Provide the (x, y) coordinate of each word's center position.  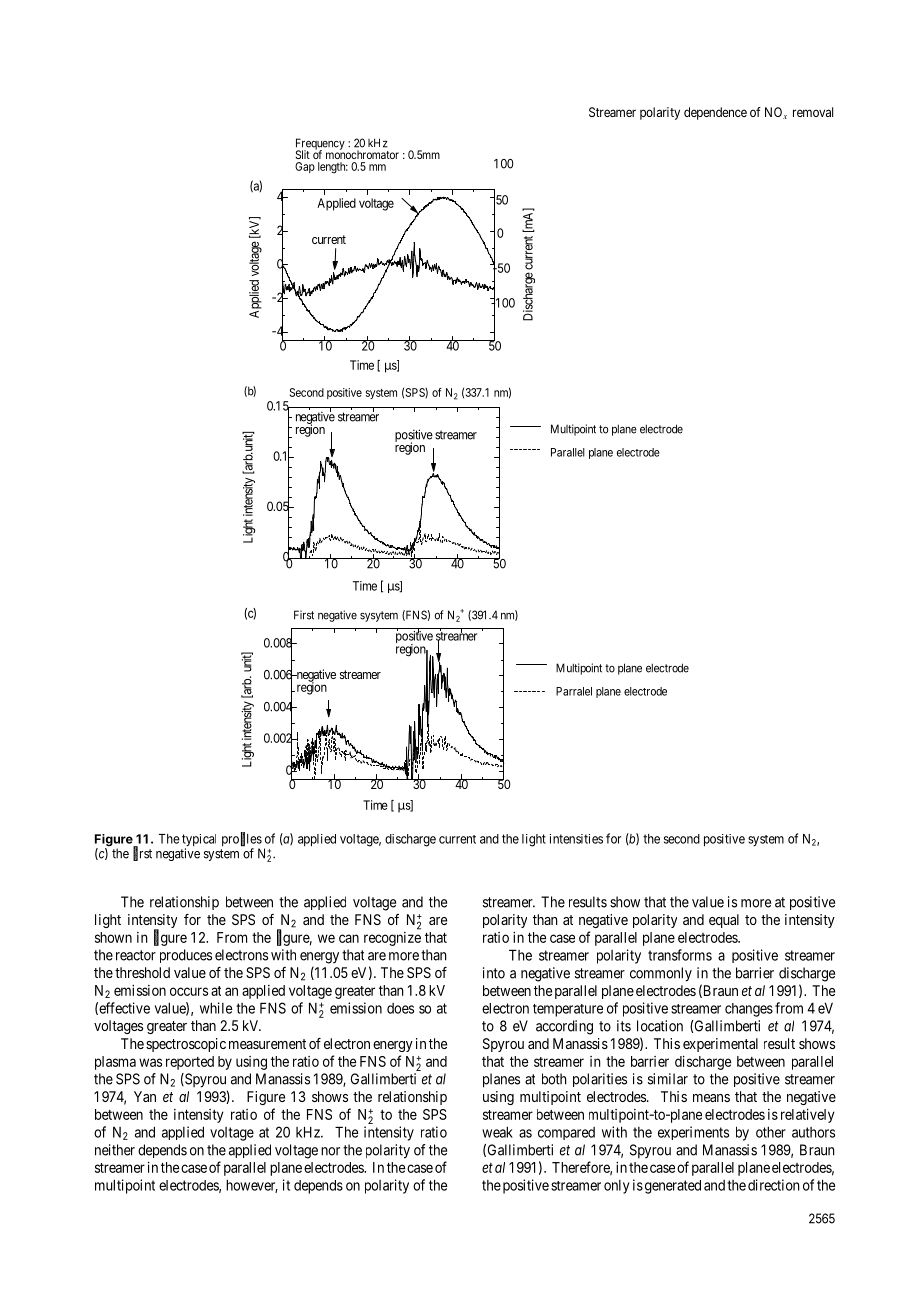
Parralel (574, 691)
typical (199, 841)
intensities (576, 839)
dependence (715, 113)
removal (813, 112)
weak (497, 1132)
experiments (693, 1133)
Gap (305, 167)
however (252, 1186)
